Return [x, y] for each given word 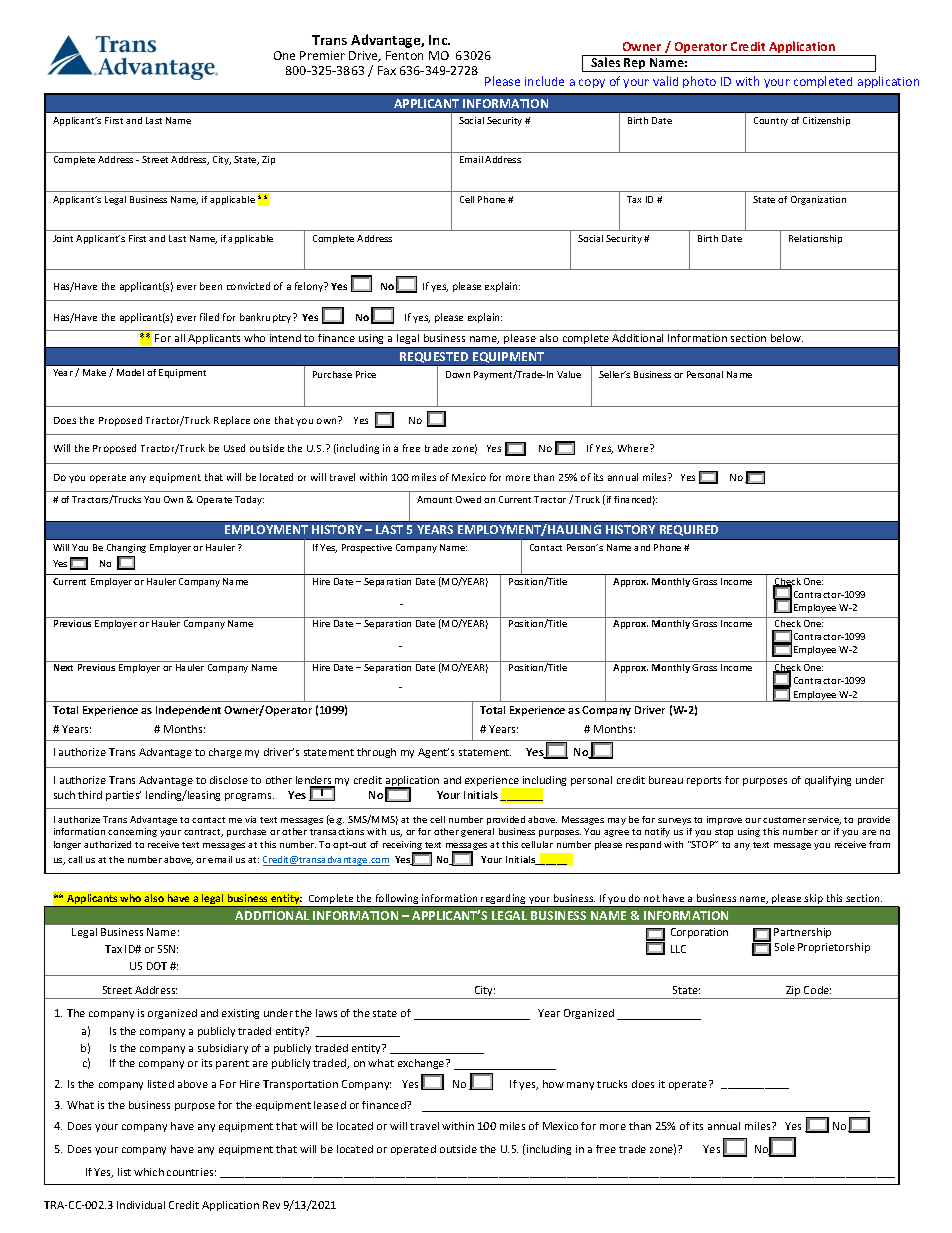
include [544, 81]
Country [771, 121]
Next [63, 667]
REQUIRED [689, 530]
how [553, 1084]
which [149, 1172]
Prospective [367, 548]
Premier [322, 55]
